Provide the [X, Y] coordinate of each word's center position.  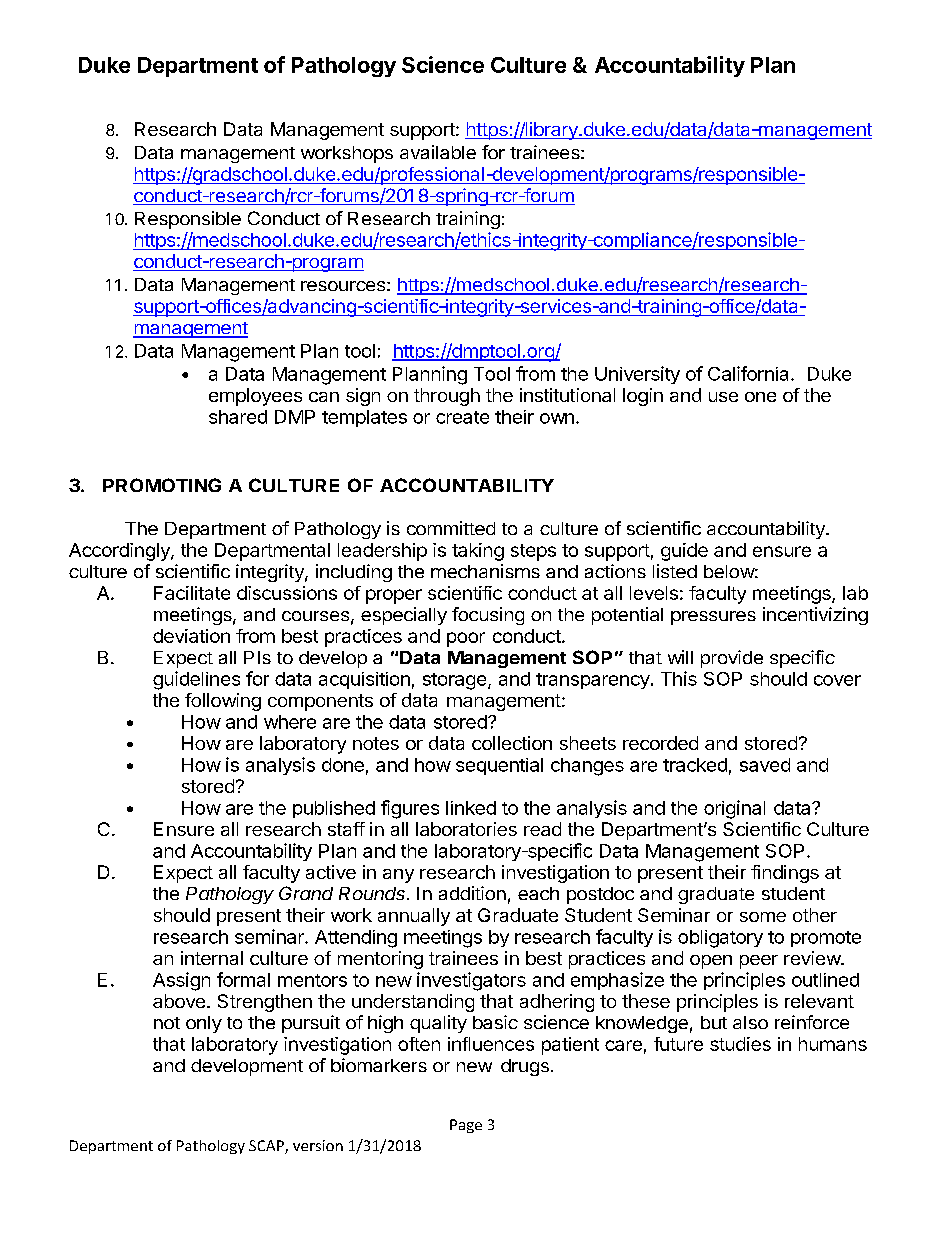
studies [740, 1044]
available [438, 152]
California [750, 373]
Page [466, 1126]
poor [466, 639]
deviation [191, 636]
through [447, 397]
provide [732, 659]
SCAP [267, 1147]
